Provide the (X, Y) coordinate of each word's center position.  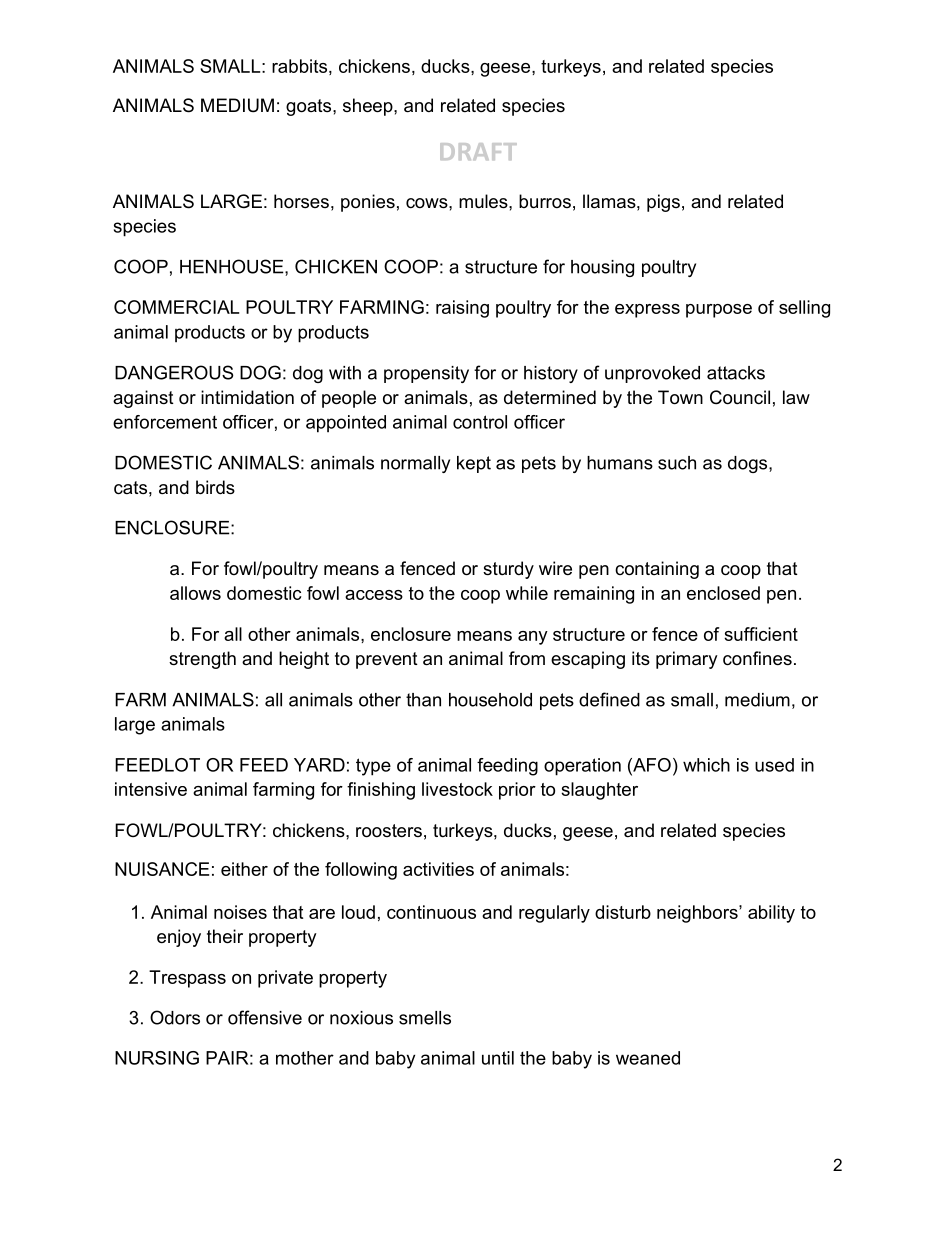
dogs (749, 464)
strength (202, 660)
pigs (663, 203)
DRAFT (478, 151)
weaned (648, 1058)
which (706, 765)
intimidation (247, 397)
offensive (265, 1017)
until (498, 1058)
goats (310, 107)
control (480, 422)
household (490, 700)
